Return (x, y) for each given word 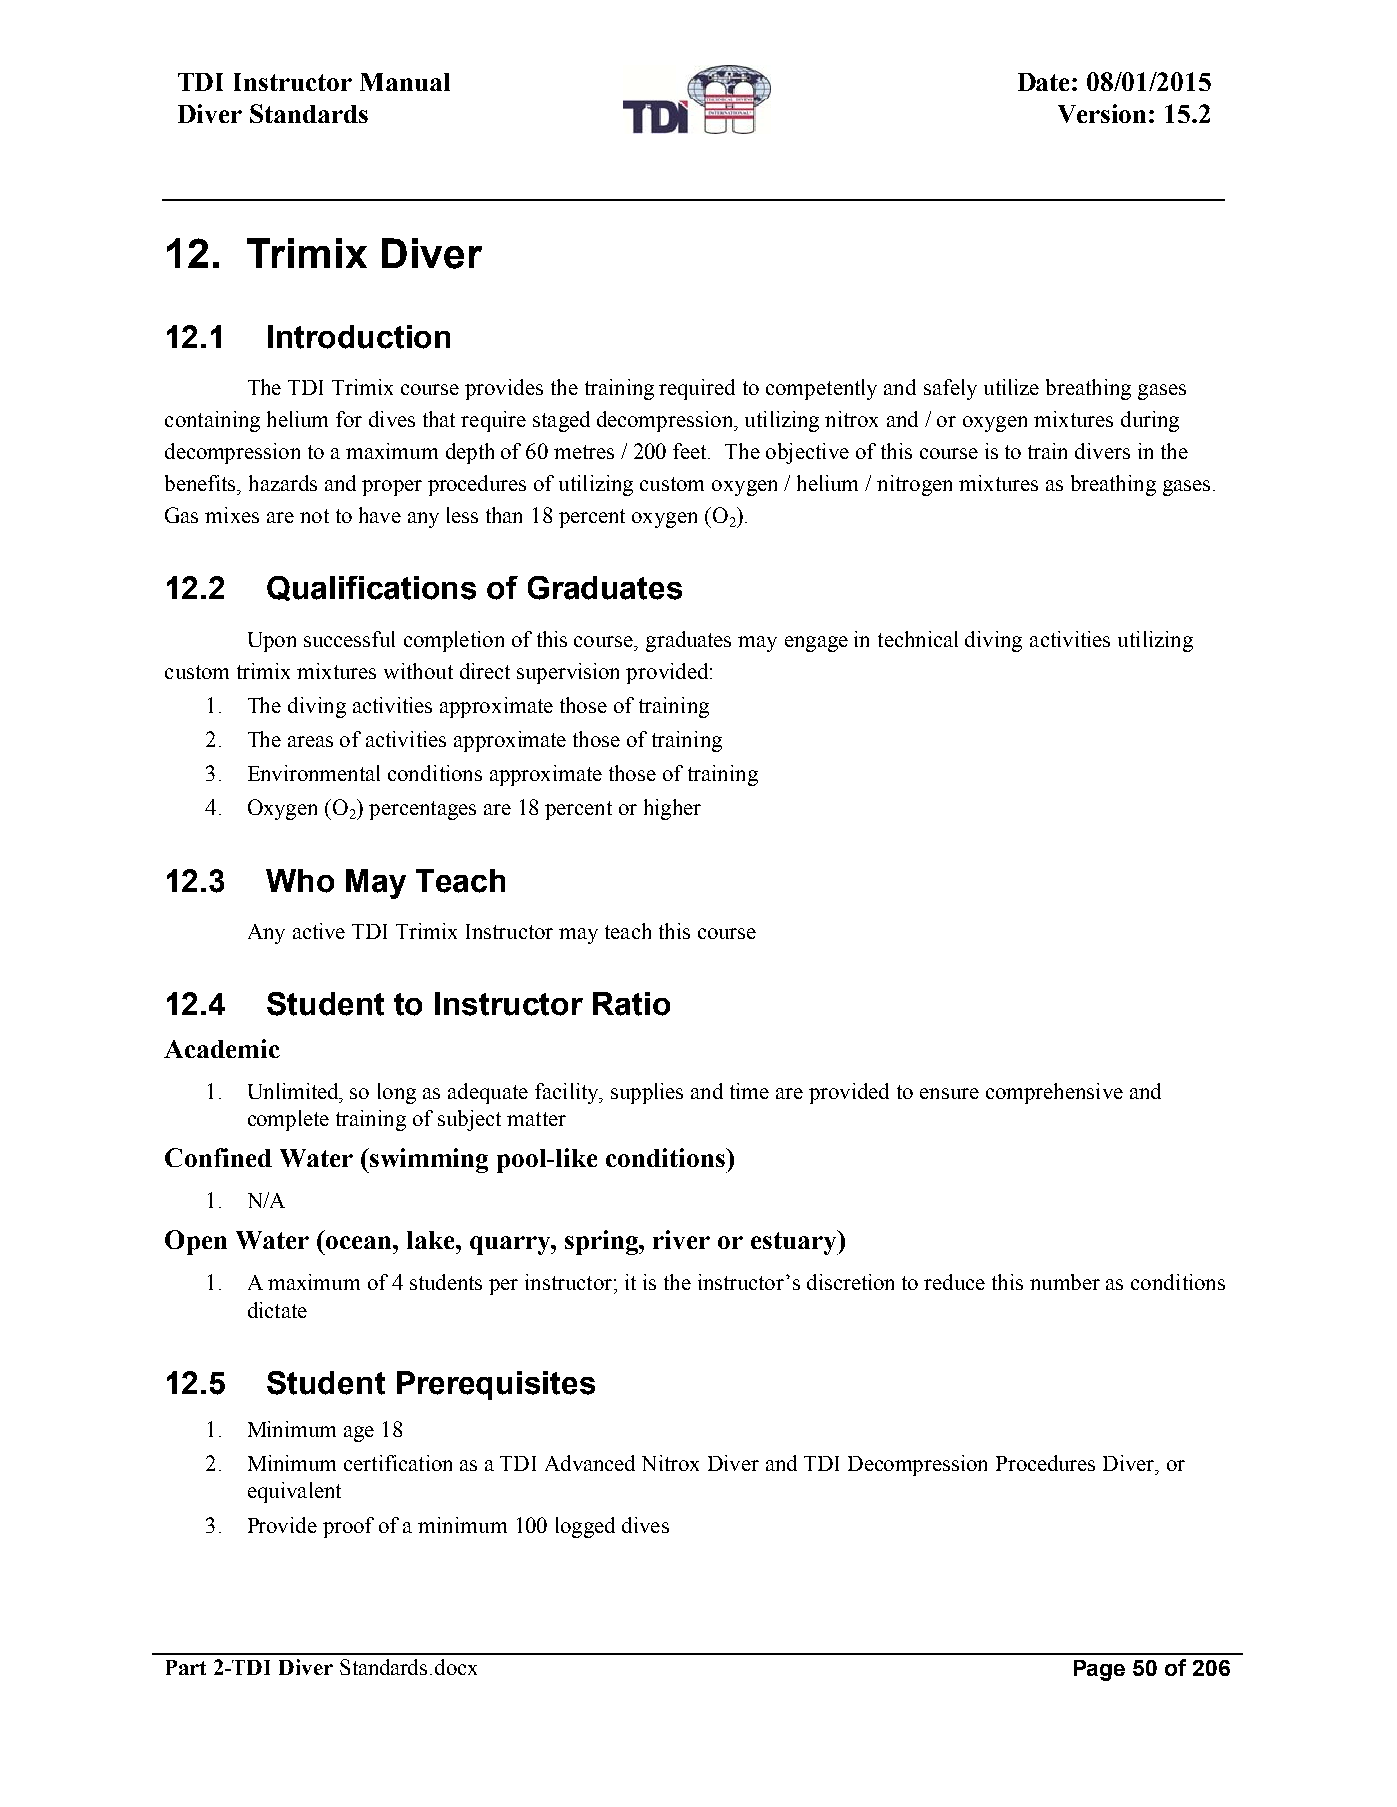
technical (918, 639)
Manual (405, 82)
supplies (647, 1093)
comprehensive (1054, 1093)
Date (1045, 82)
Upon (272, 642)
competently (821, 389)
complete (288, 1120)
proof (348, 1527)
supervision (568, 673)
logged (585, 1527)
